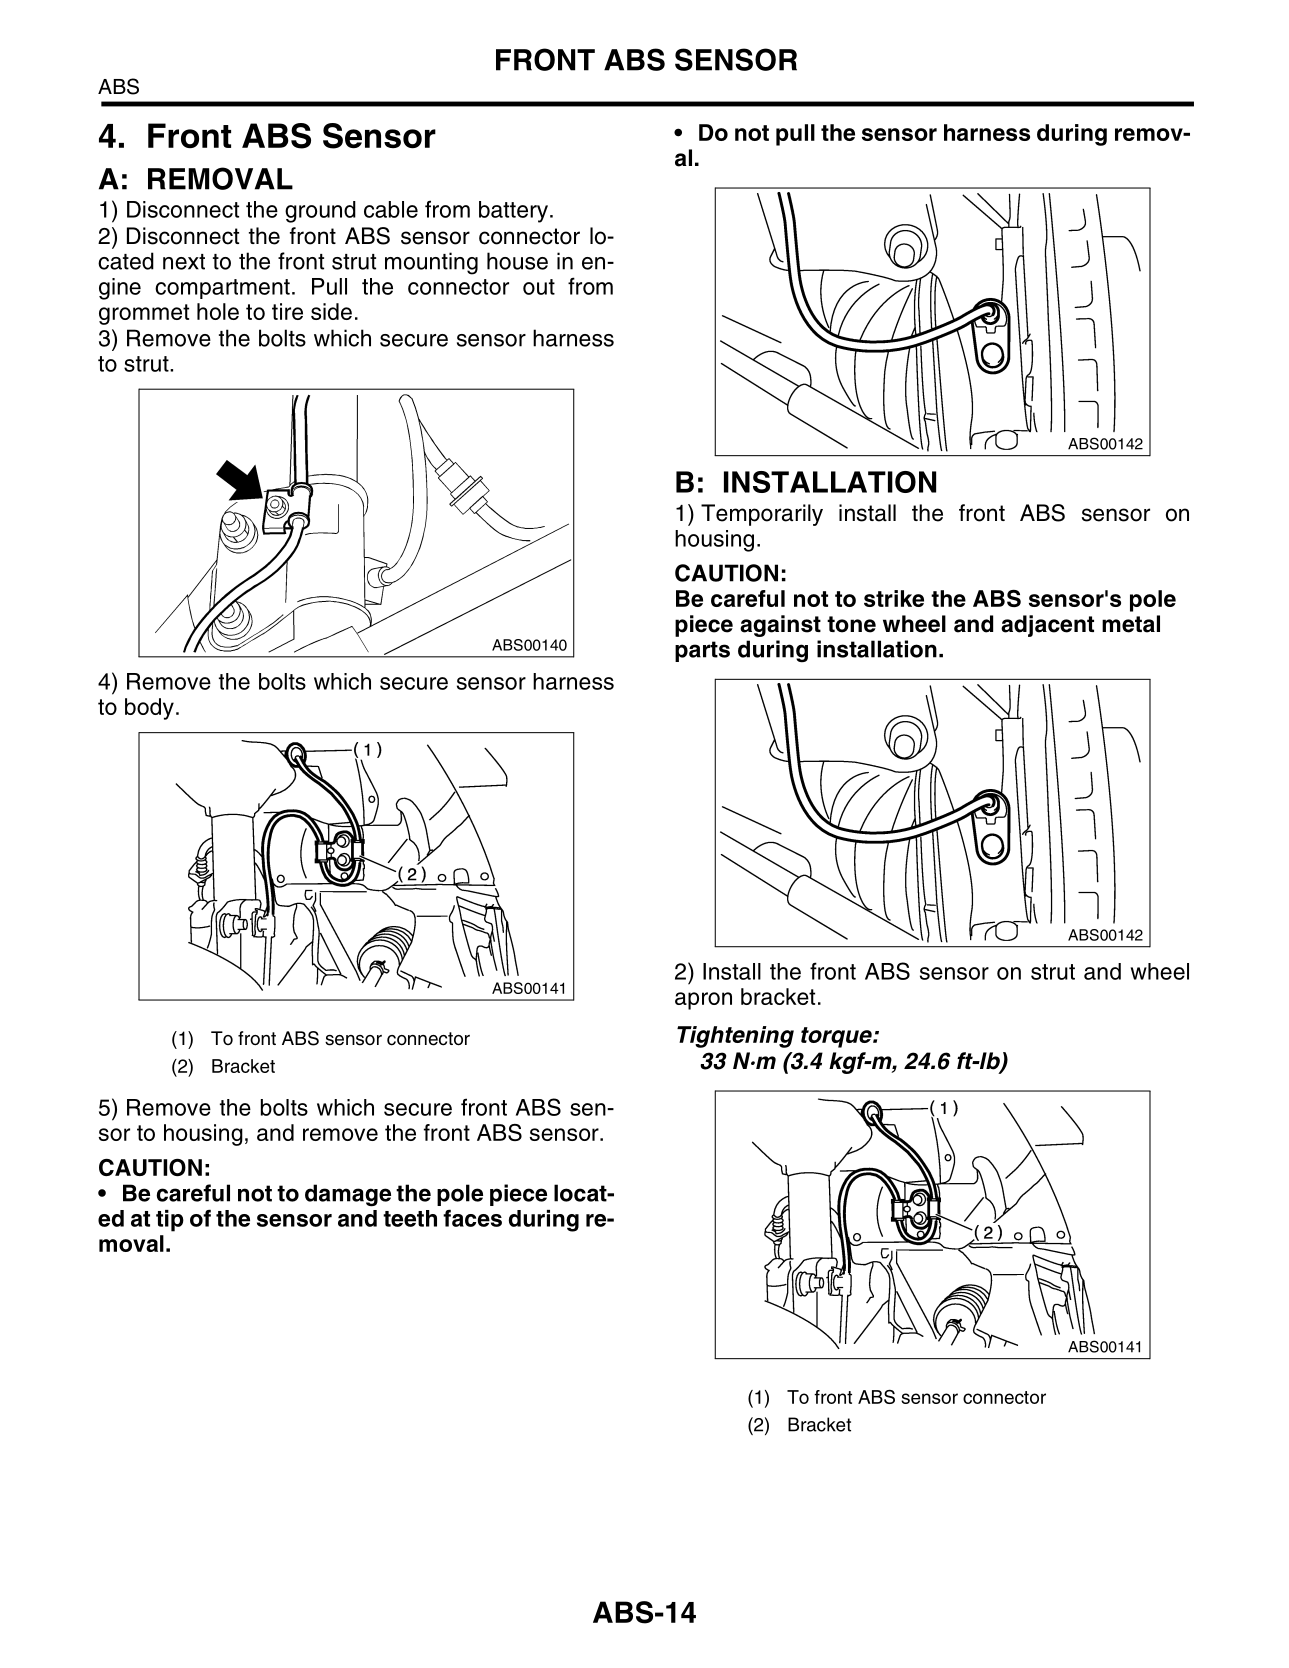 Image resolution: width=1289 pixels, height=1668 pixels. I want to click on ground, so click(320, 212).
